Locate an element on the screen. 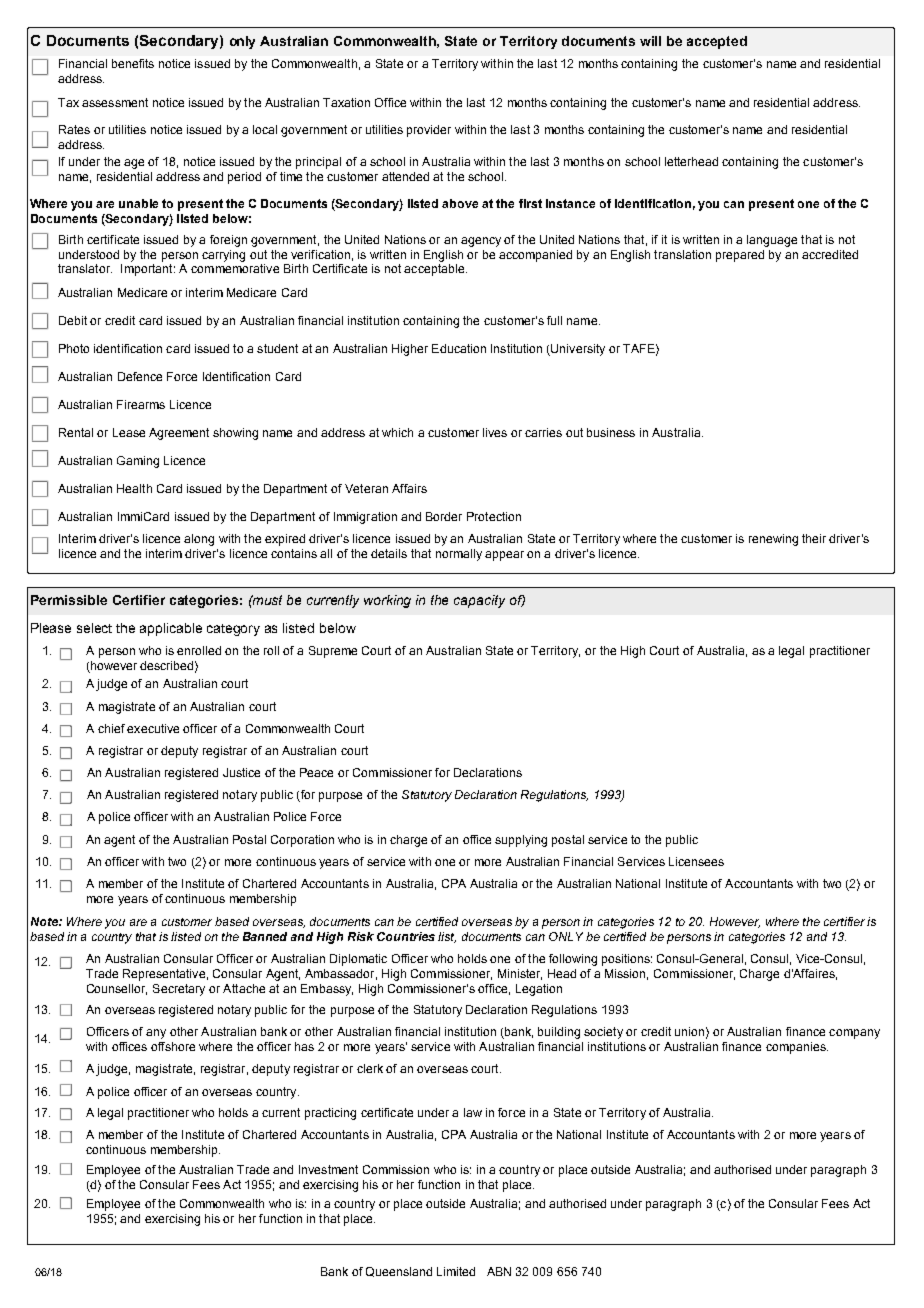 Image resolution: width=924 pixels, height=1308 pixels. Licensees is located at coordinates (696, 861).
